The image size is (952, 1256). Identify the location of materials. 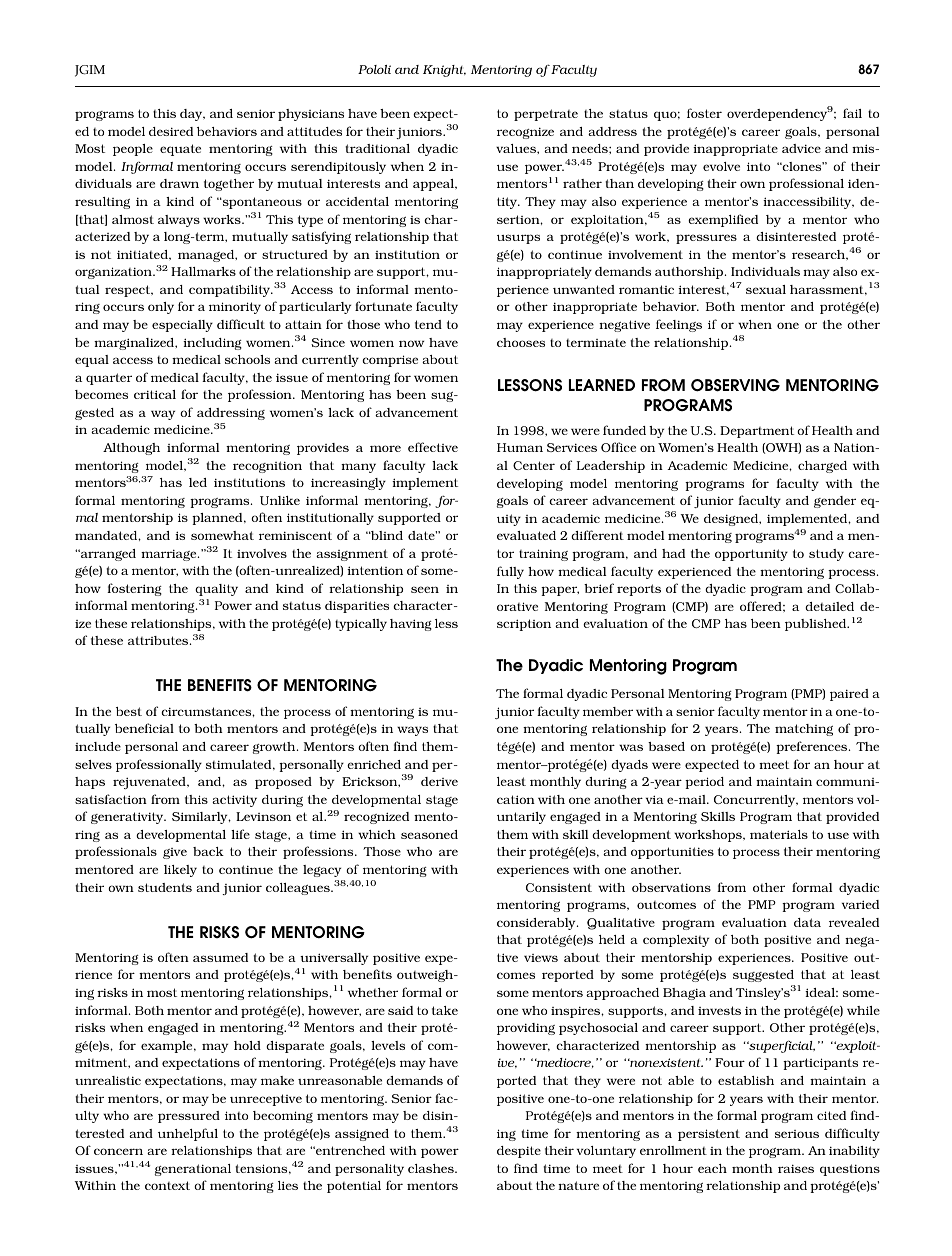
(779, 834).
